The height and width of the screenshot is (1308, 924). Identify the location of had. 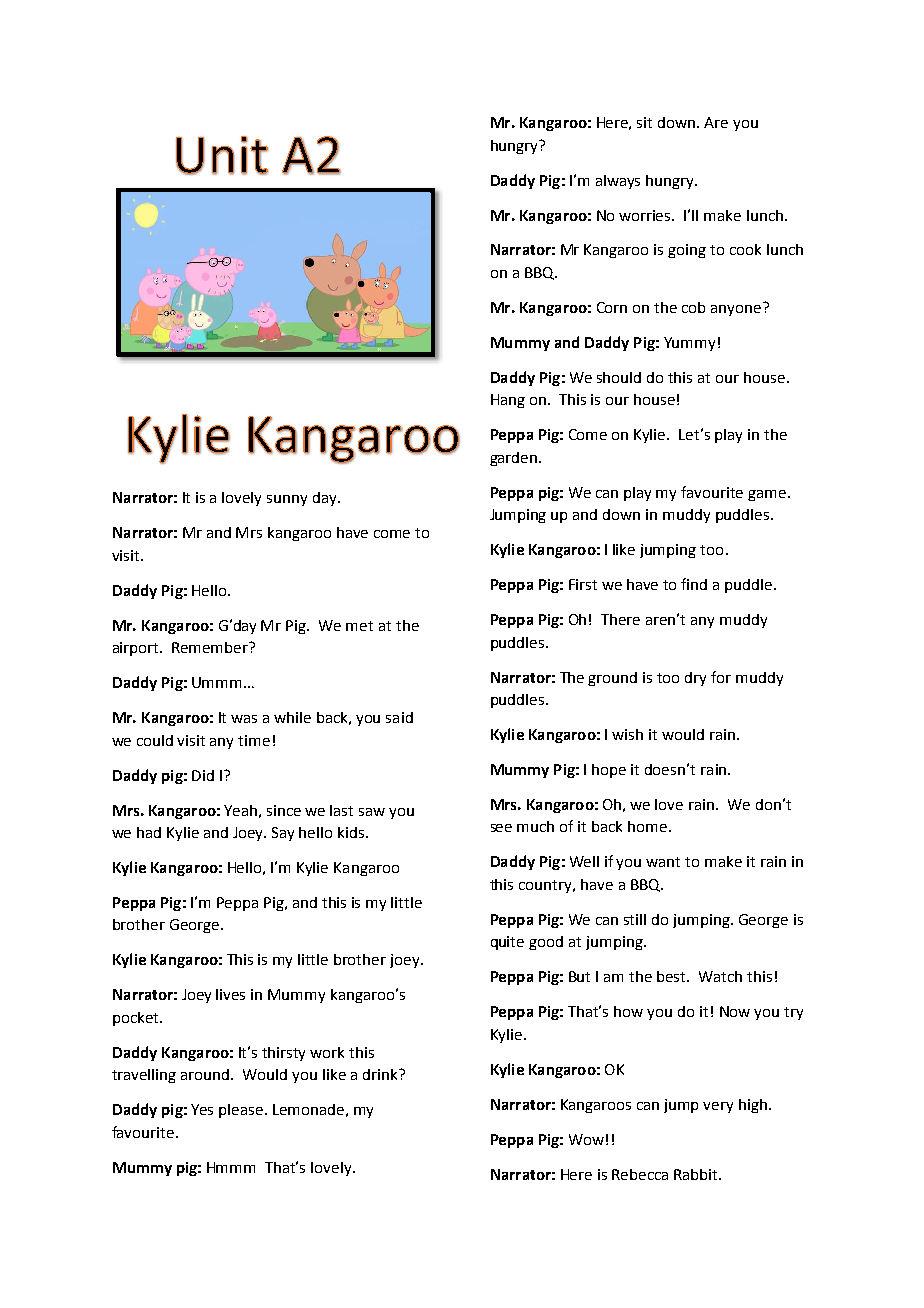
(149, 832).
